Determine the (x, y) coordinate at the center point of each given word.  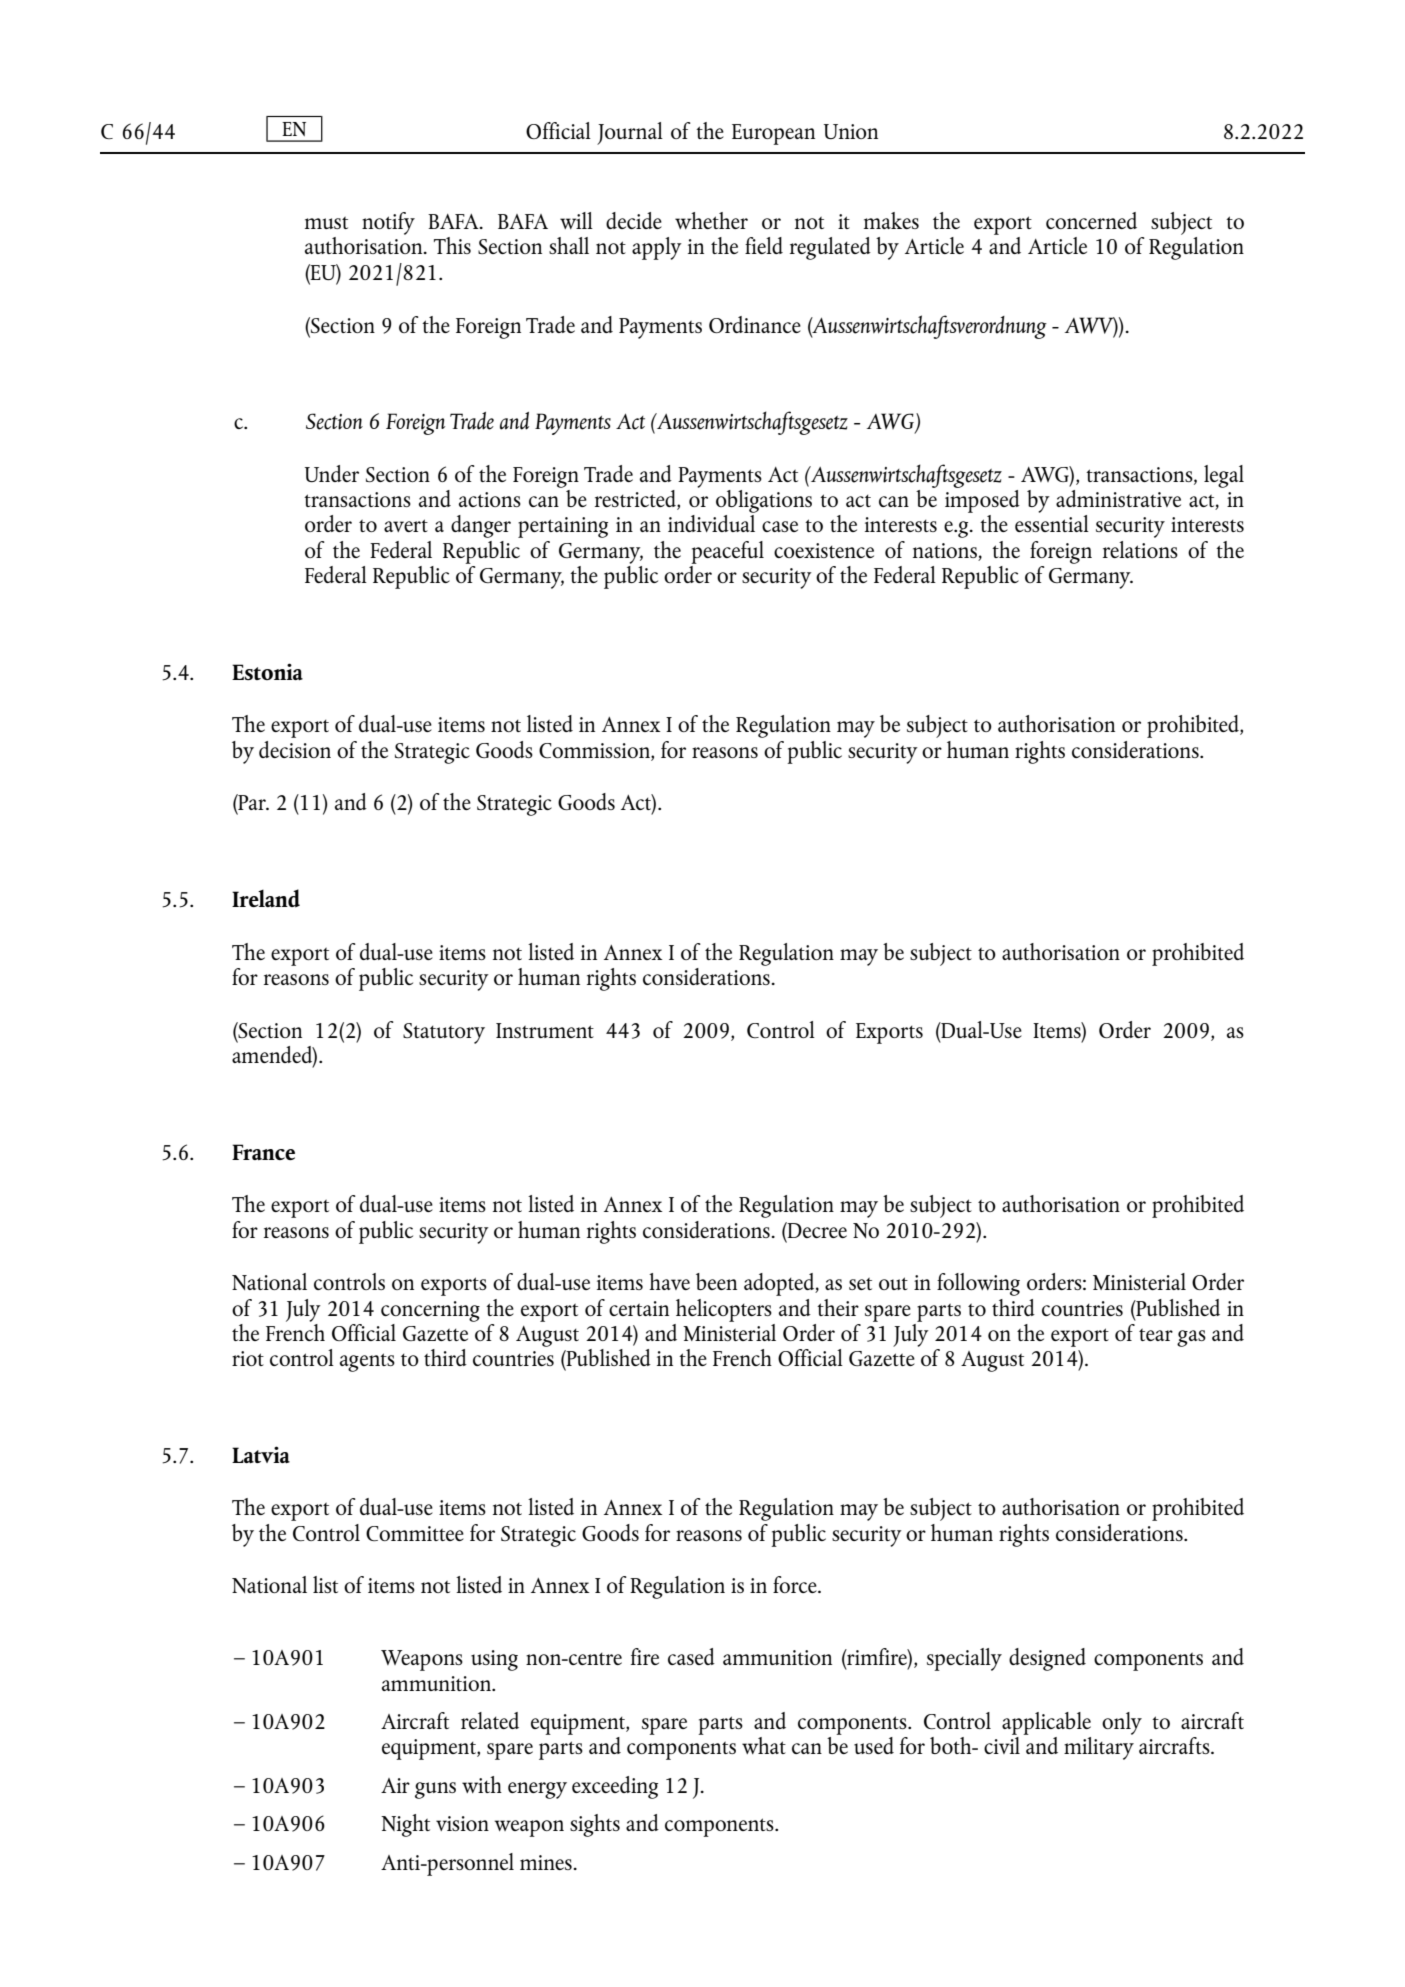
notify (388, 223)
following (978, 1284)
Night (405, 1825)
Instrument (545, 1030)
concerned (1091, 220)
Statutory (444, 1033)
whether (711, 220)
